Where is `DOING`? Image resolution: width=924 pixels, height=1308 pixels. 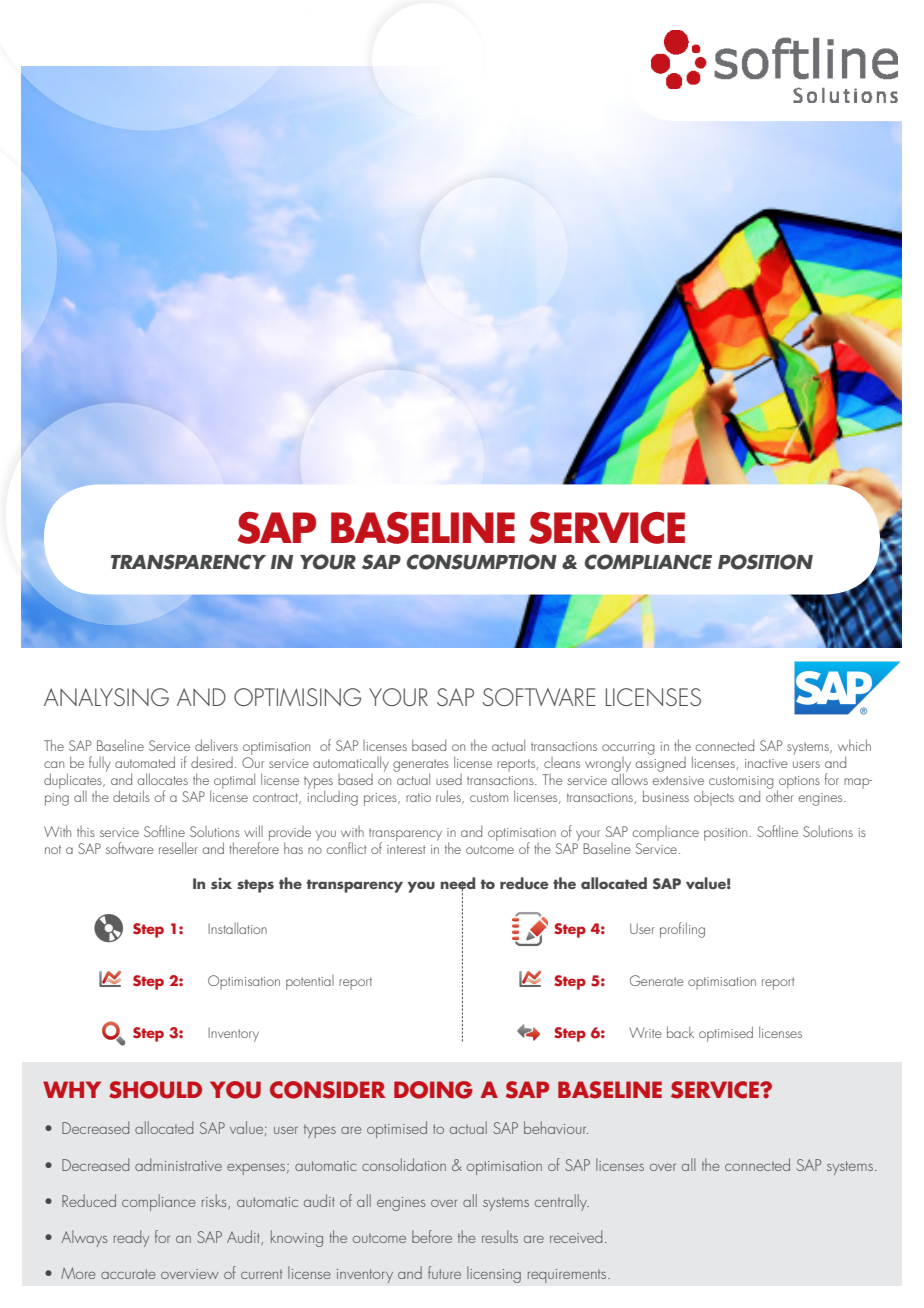
DOING is located at coordinates (433, 1090).
